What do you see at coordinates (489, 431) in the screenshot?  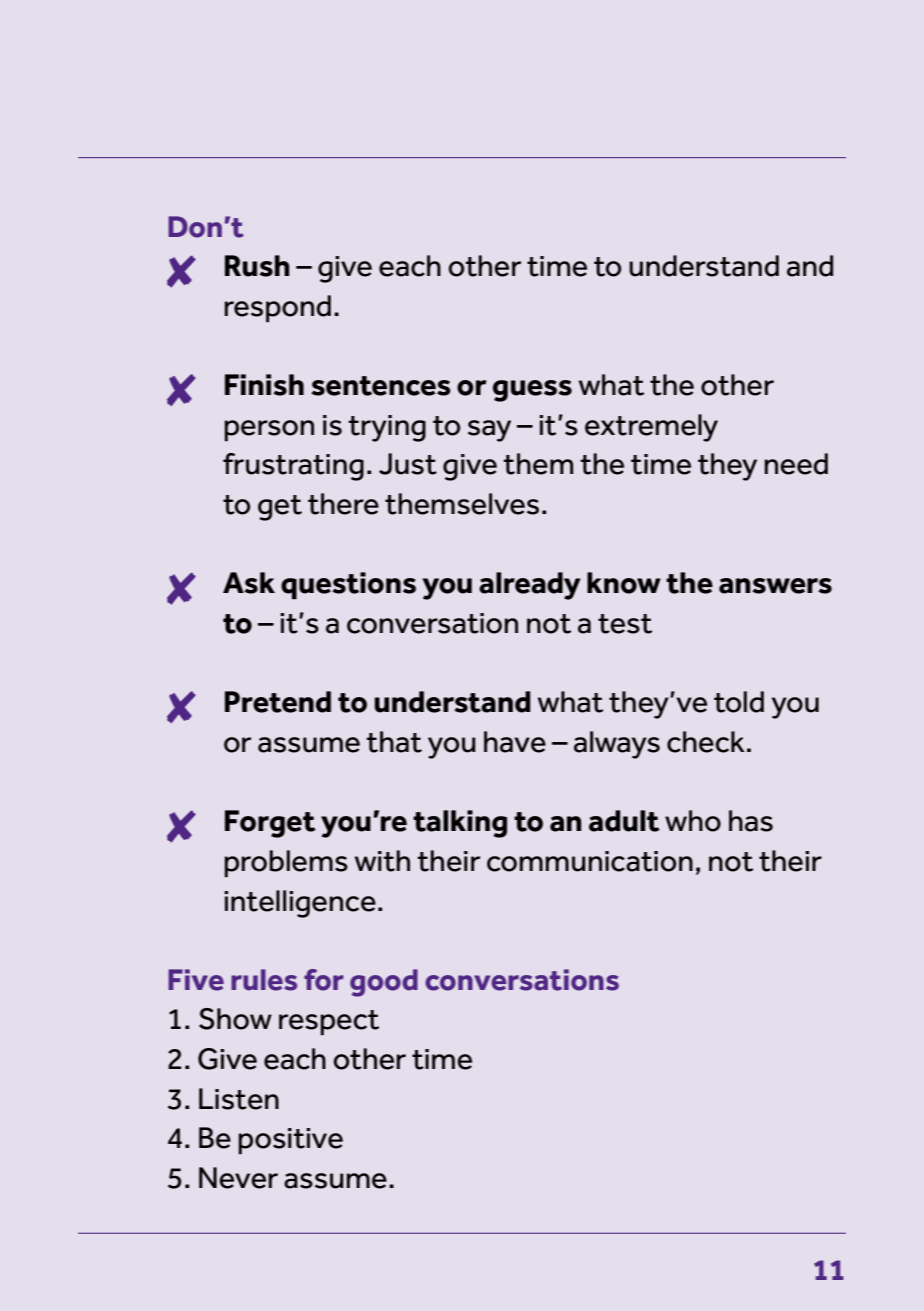 I see `say` at bounding box center [489, 431].
